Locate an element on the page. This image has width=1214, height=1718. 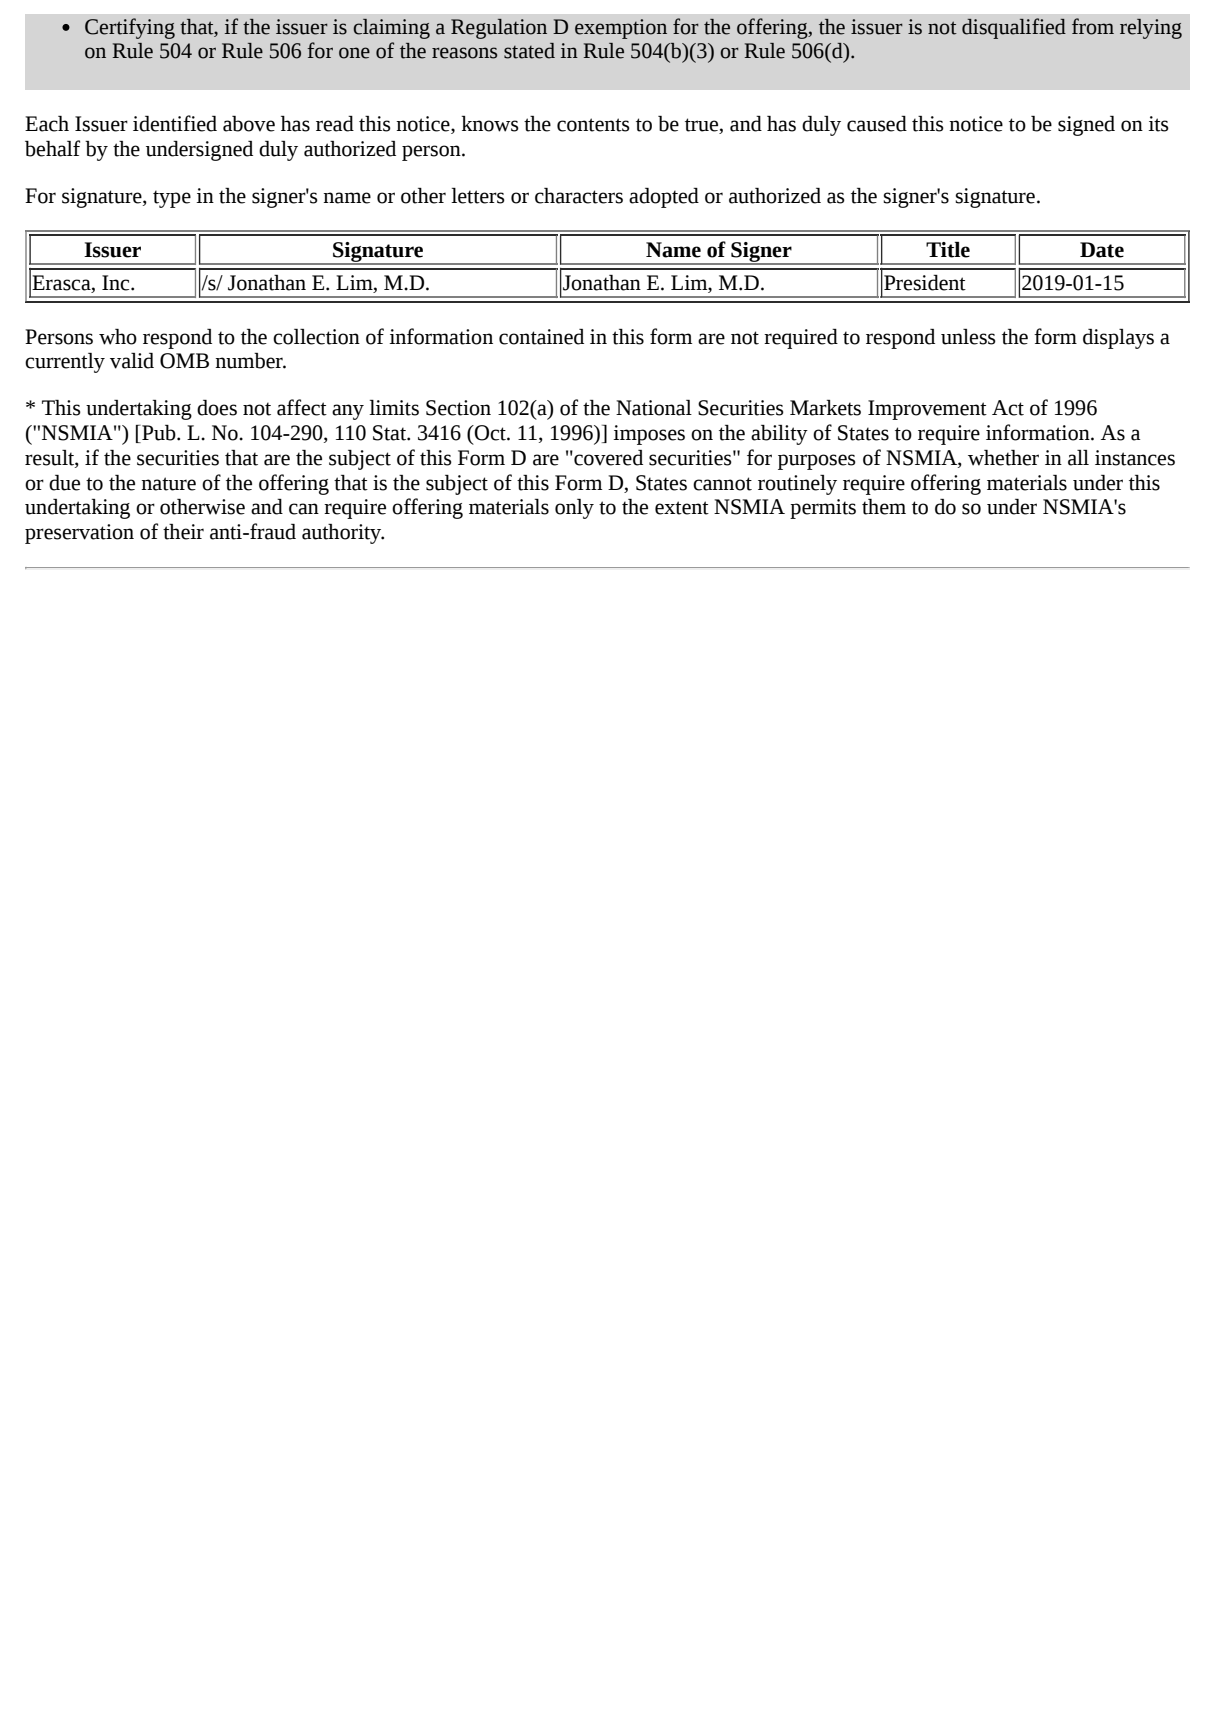
characters is located at coordinates (579, 196).
